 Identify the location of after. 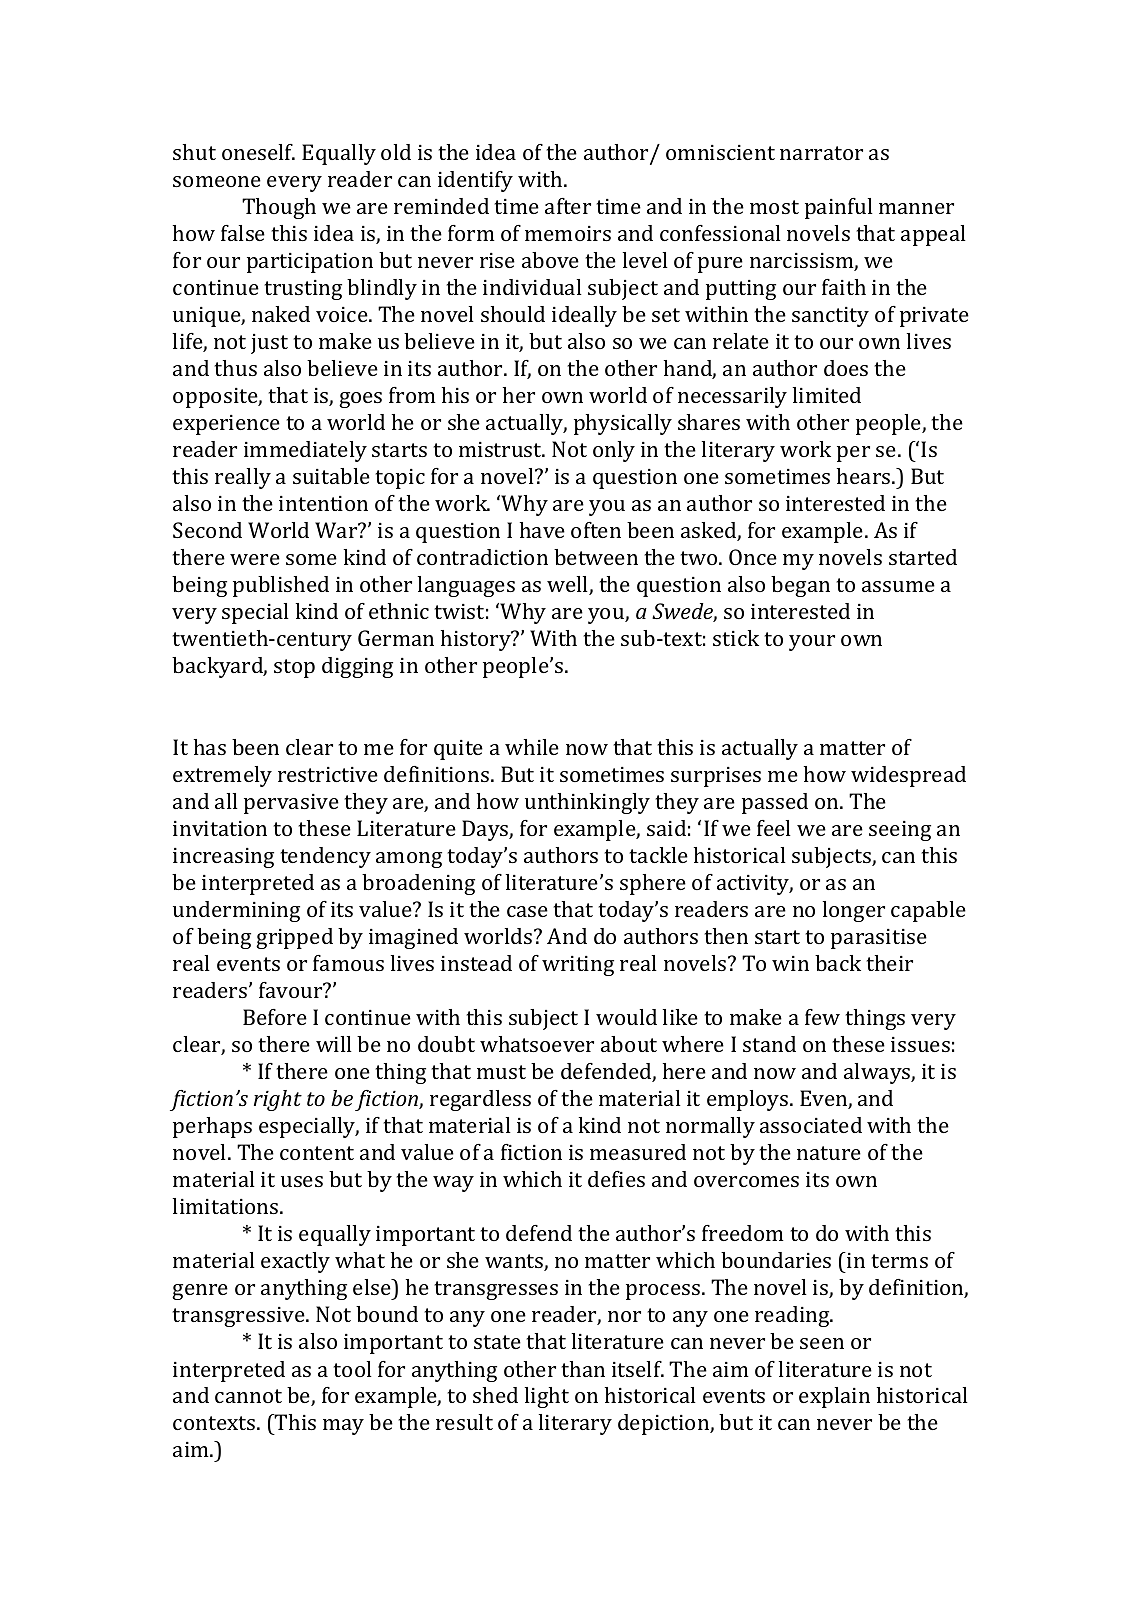
(568, 206).
